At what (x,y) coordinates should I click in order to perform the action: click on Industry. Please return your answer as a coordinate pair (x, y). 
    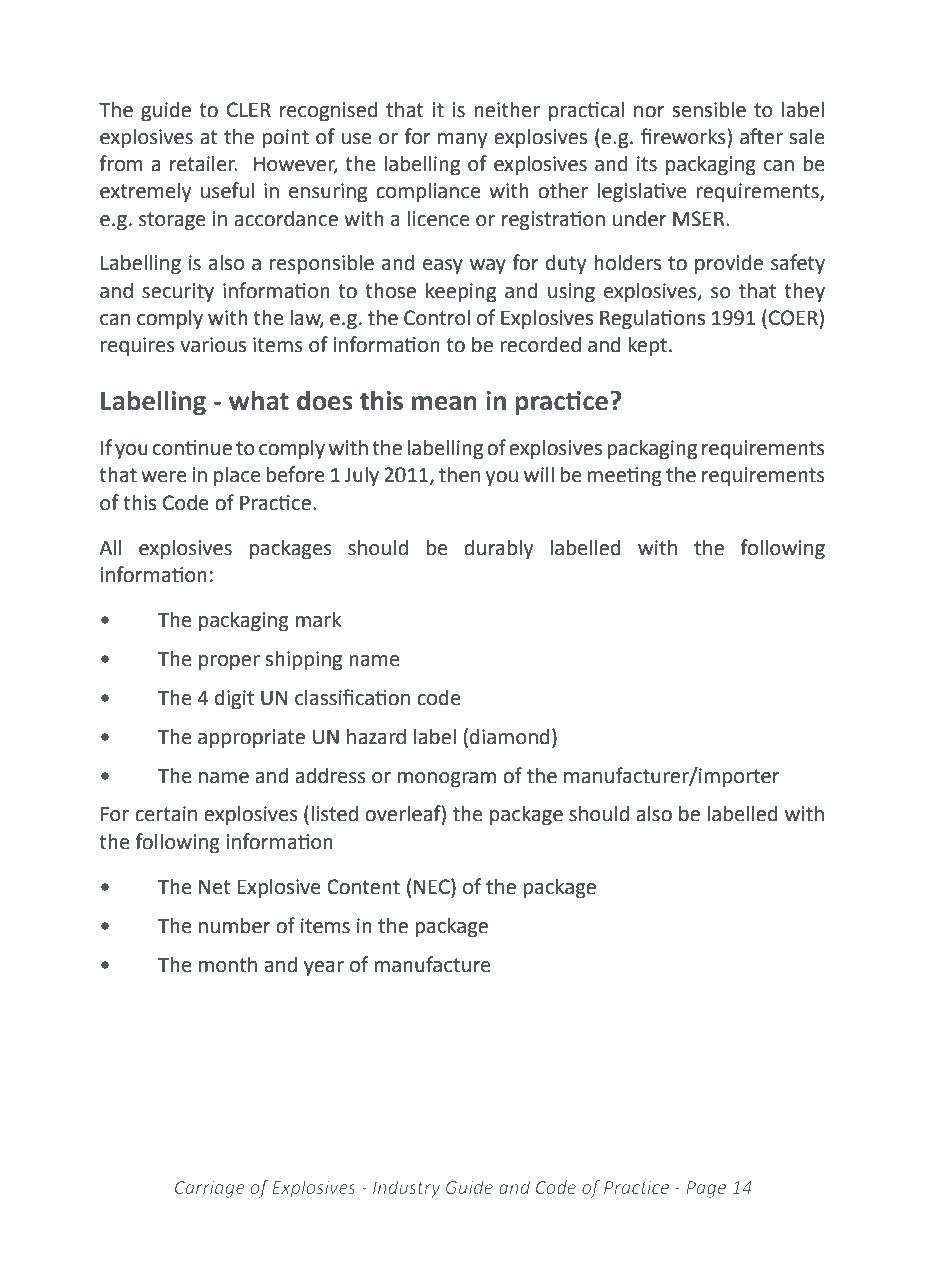
    Looking at the image, I should click on (406, 1189).
